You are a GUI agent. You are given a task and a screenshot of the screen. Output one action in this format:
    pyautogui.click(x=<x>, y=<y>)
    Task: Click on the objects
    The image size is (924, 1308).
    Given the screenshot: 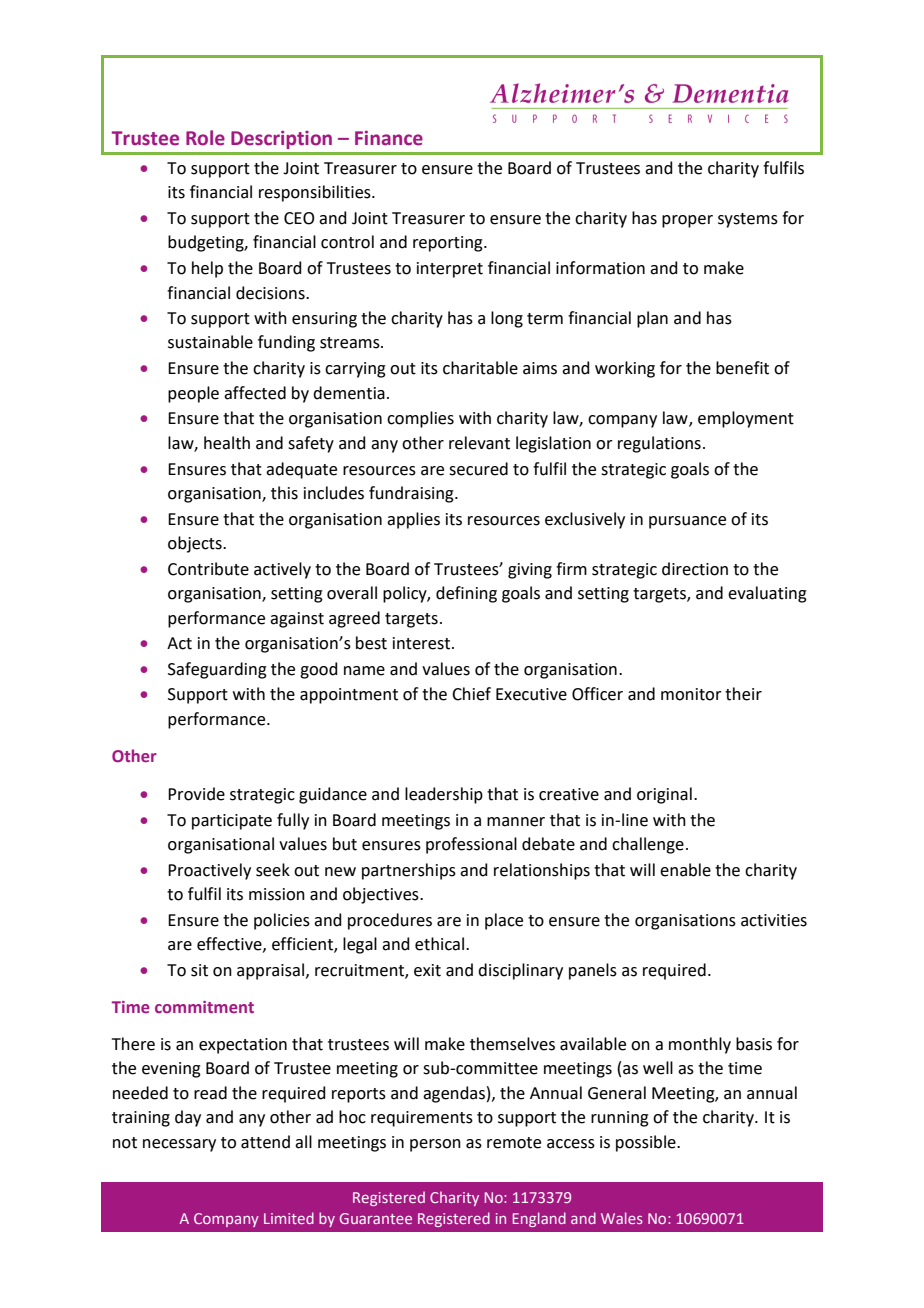 What is the action you would take?
    pyautogui.click(x=196, y=544)
